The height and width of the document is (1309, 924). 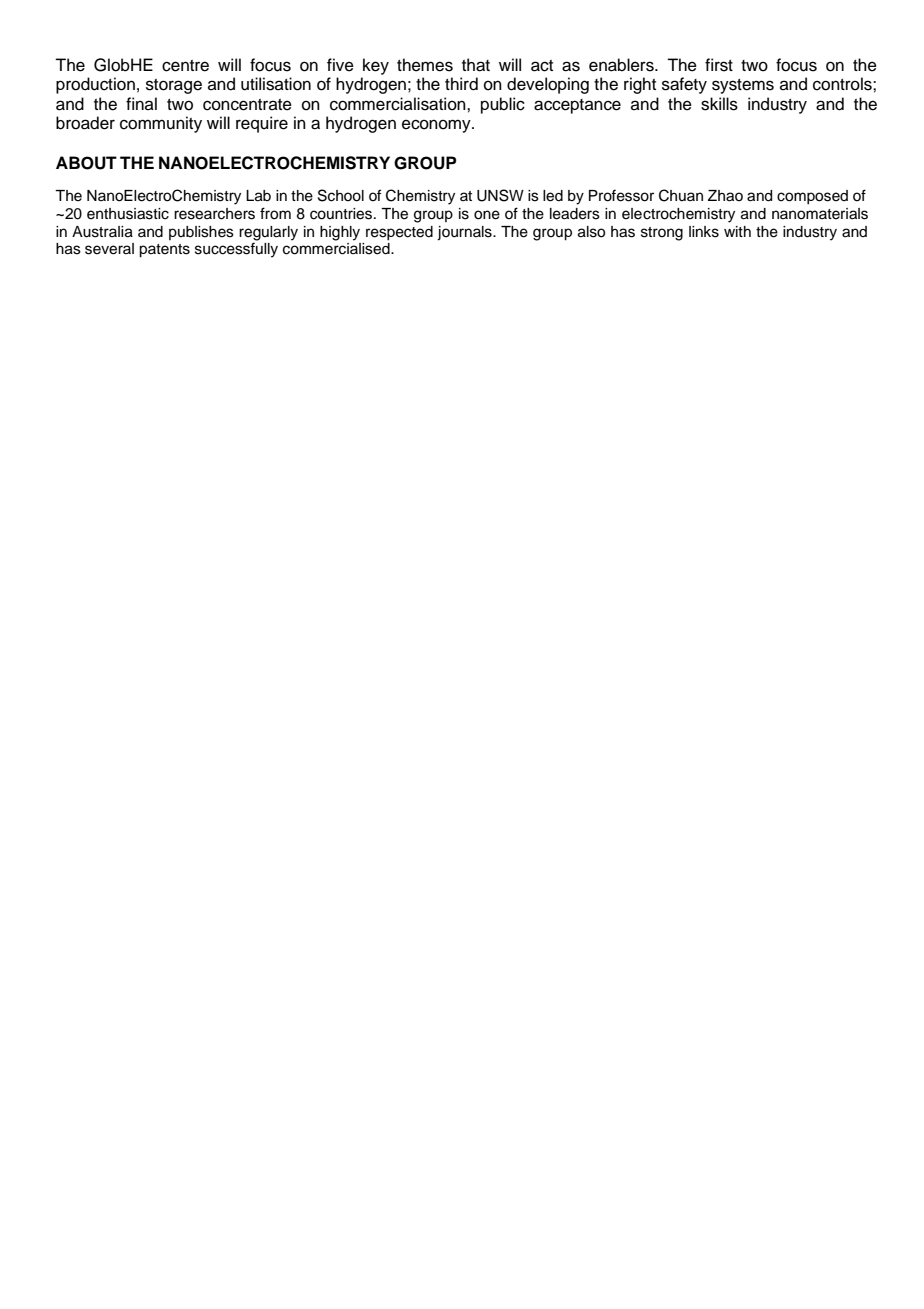 What do you see at coordinates (86, 163) in the document?
I see `ABOUT` at bounding box center [86, 163].
